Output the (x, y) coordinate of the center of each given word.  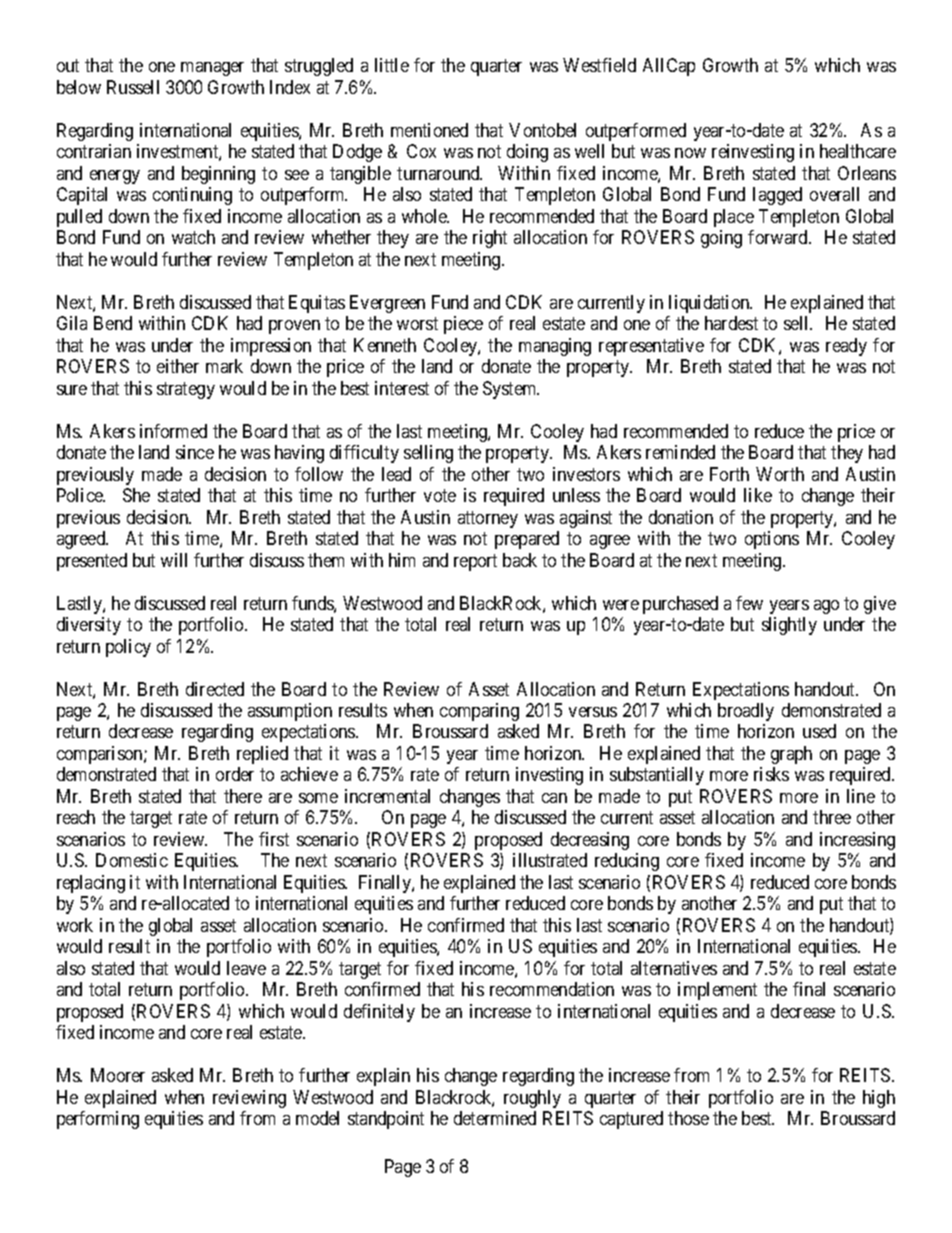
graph (791, 755)
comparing (479, 712)
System (511, 390)
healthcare (858, 151)
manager (212, 69)
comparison (101, 755)
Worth (780, 474)
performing (98, 1120)
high (879, 1099)
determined (495, 1118)
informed (173, 431)
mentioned (429, 130)
